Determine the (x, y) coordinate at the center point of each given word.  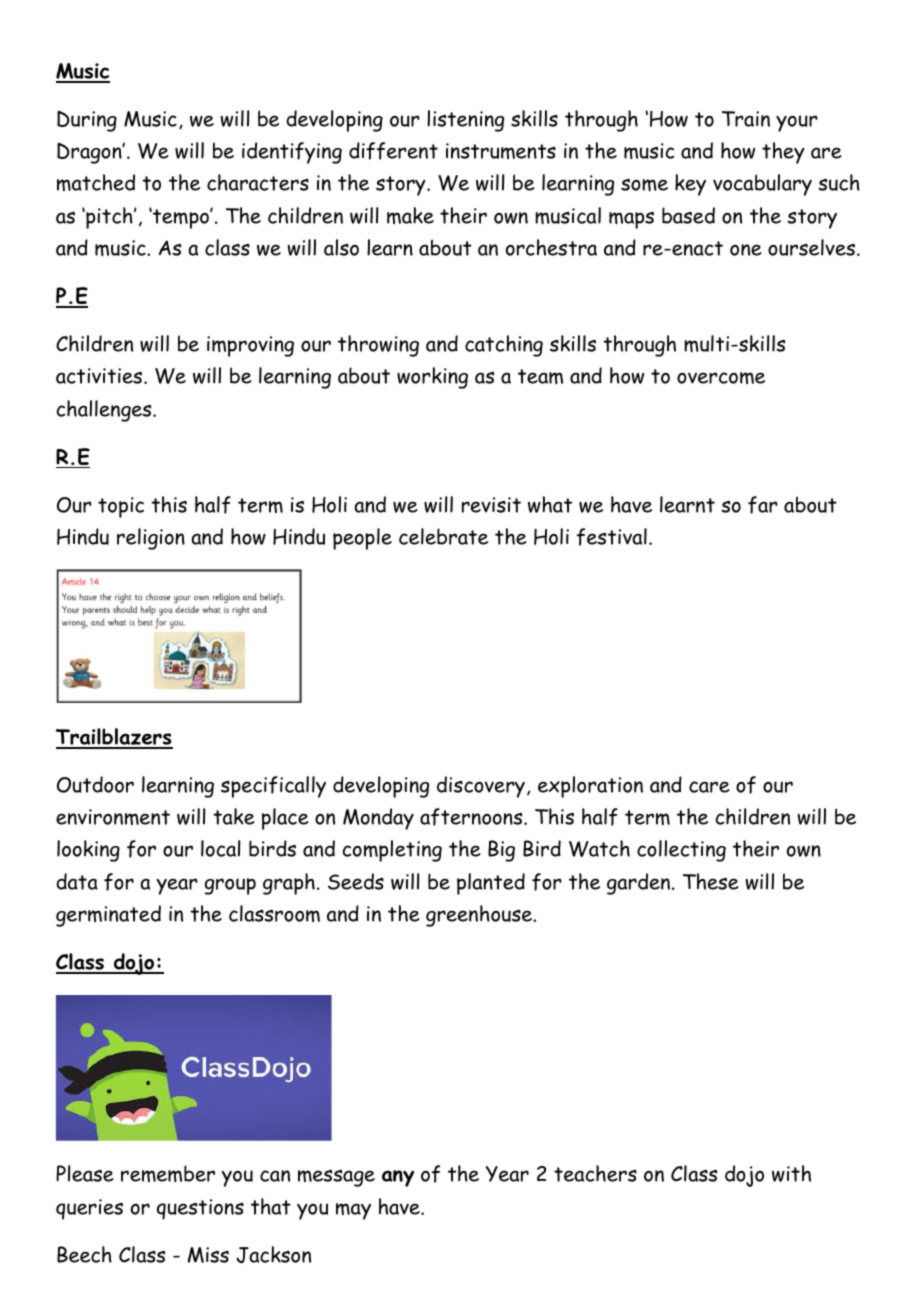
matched (96, 182)
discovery (481, 787)
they (783, 153)
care (709, 787)
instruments (501, 151)
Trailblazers (114, 738)
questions (200, 1209)
